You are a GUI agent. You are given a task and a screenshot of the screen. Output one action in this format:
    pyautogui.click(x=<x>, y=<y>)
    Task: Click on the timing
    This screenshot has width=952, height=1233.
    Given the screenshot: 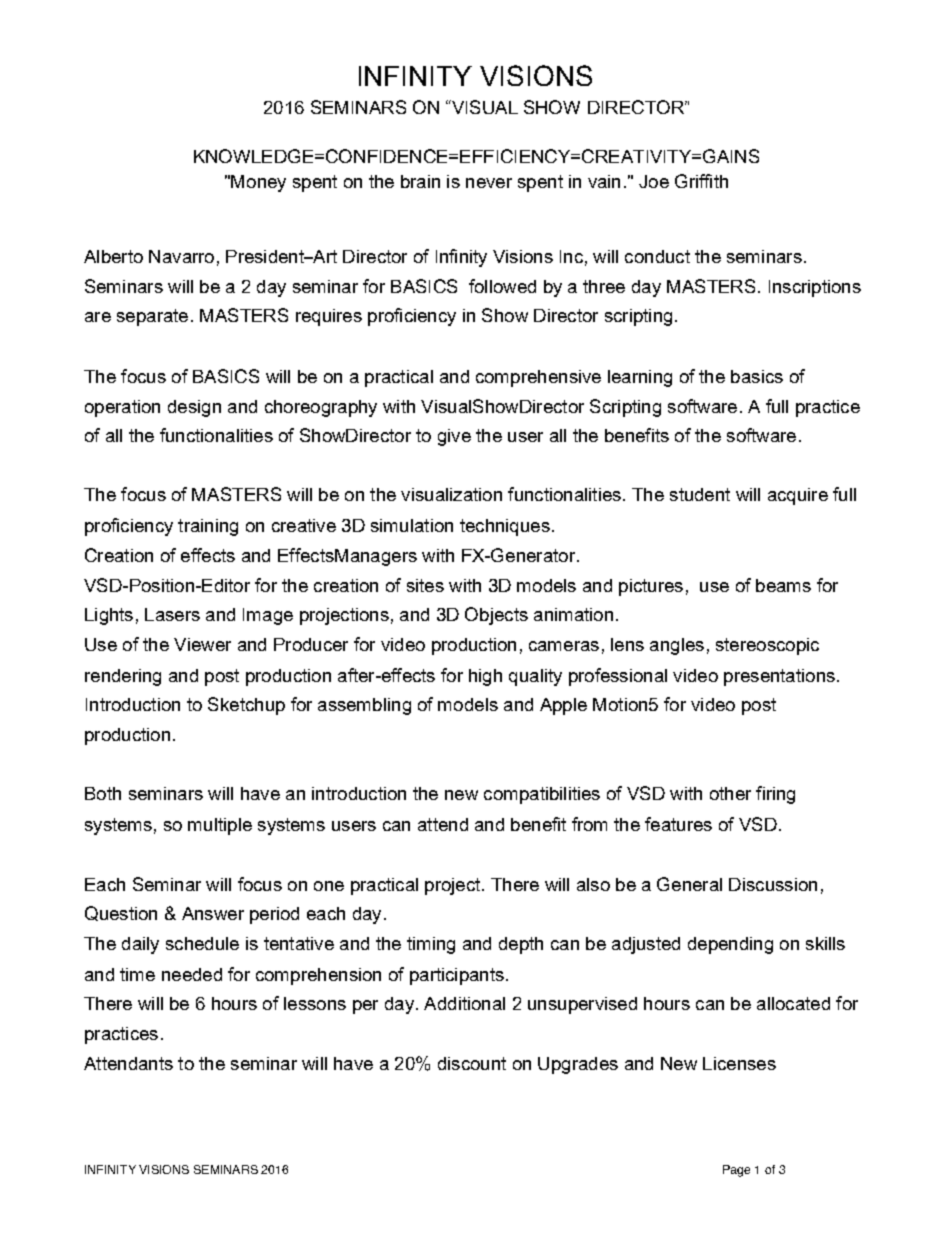 What is the action you would take?
    pyautogui.click(x=431, y=945)
